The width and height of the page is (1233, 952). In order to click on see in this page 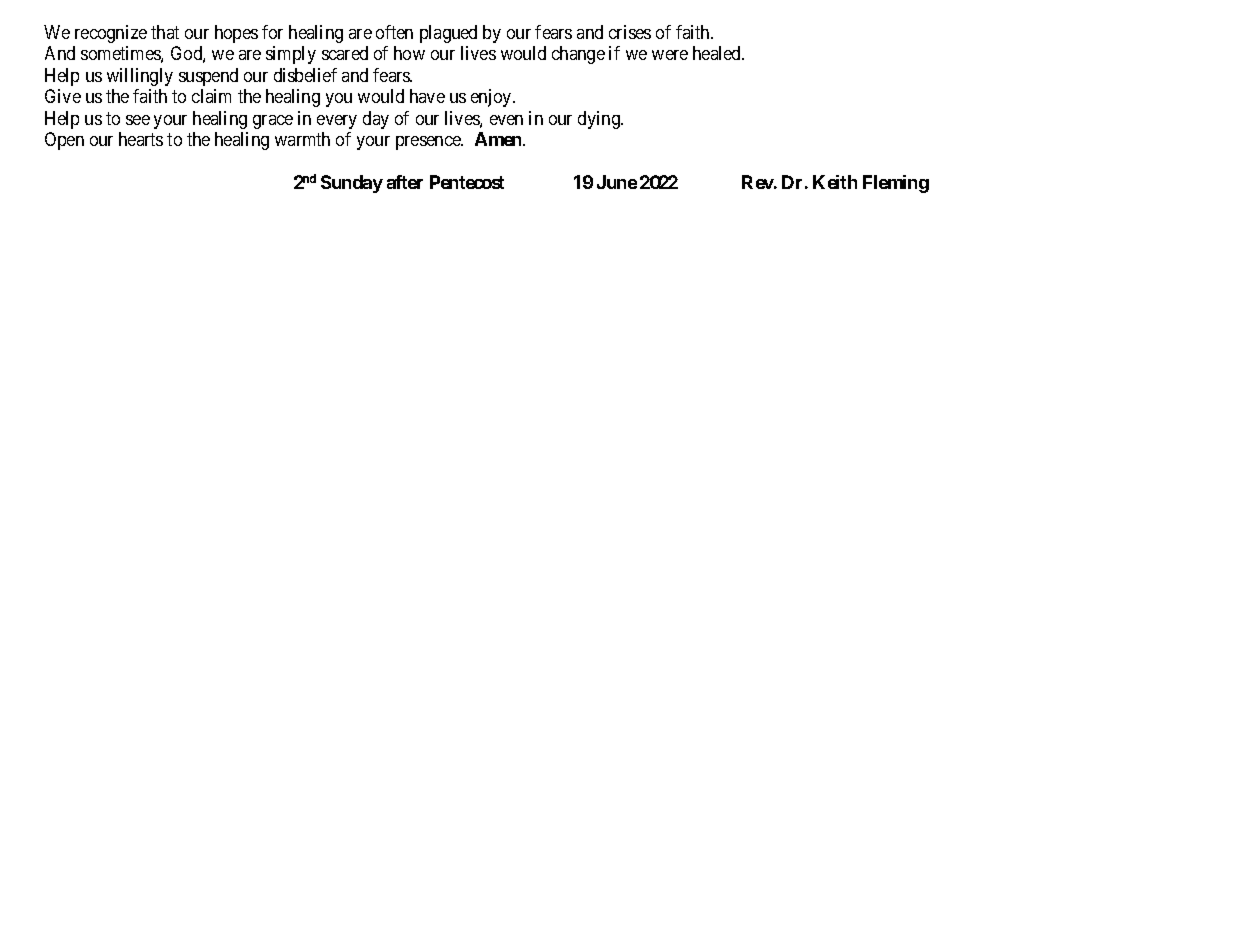, I will do `click(138, 120)`.
